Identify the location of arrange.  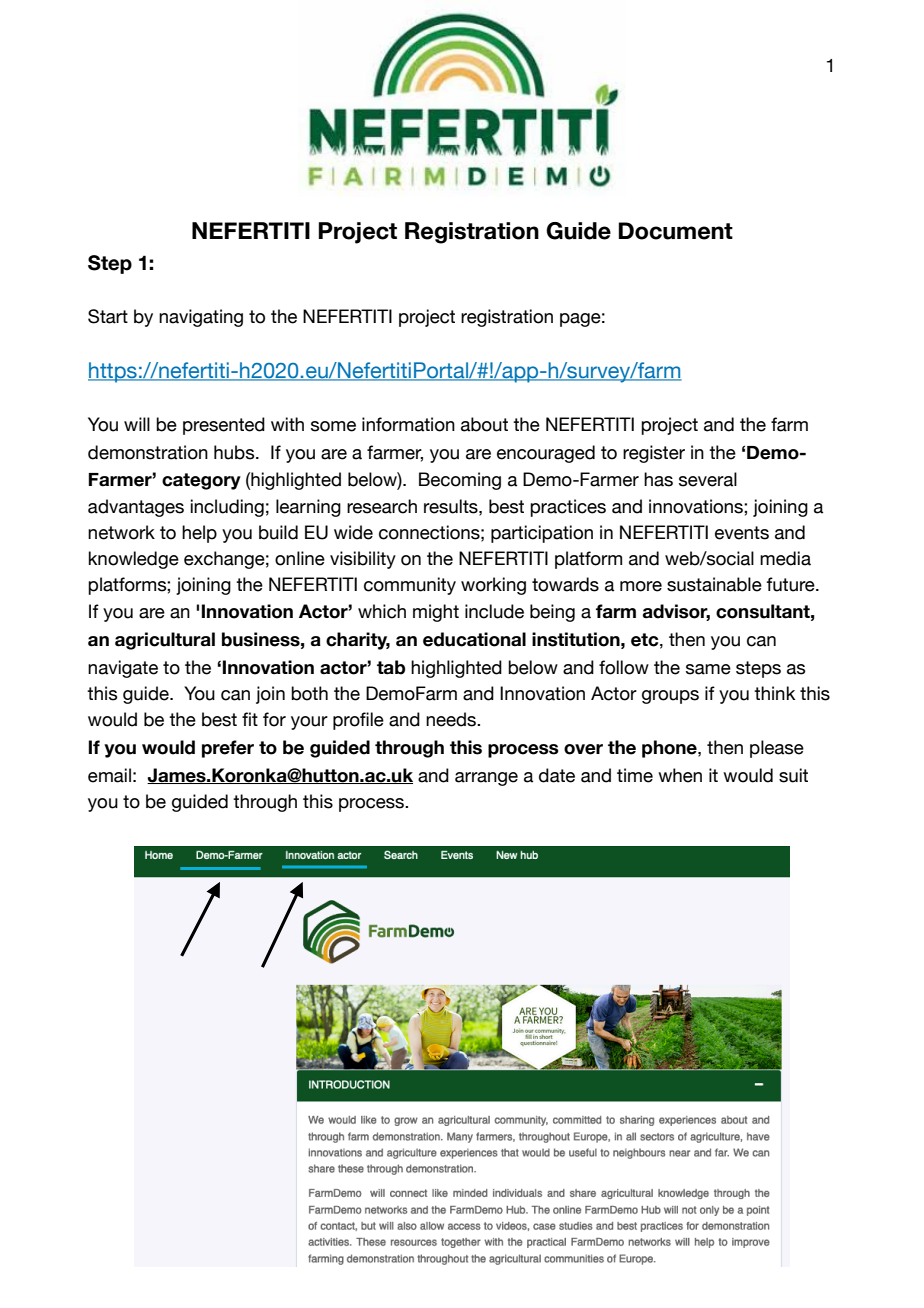
(486, 779).
